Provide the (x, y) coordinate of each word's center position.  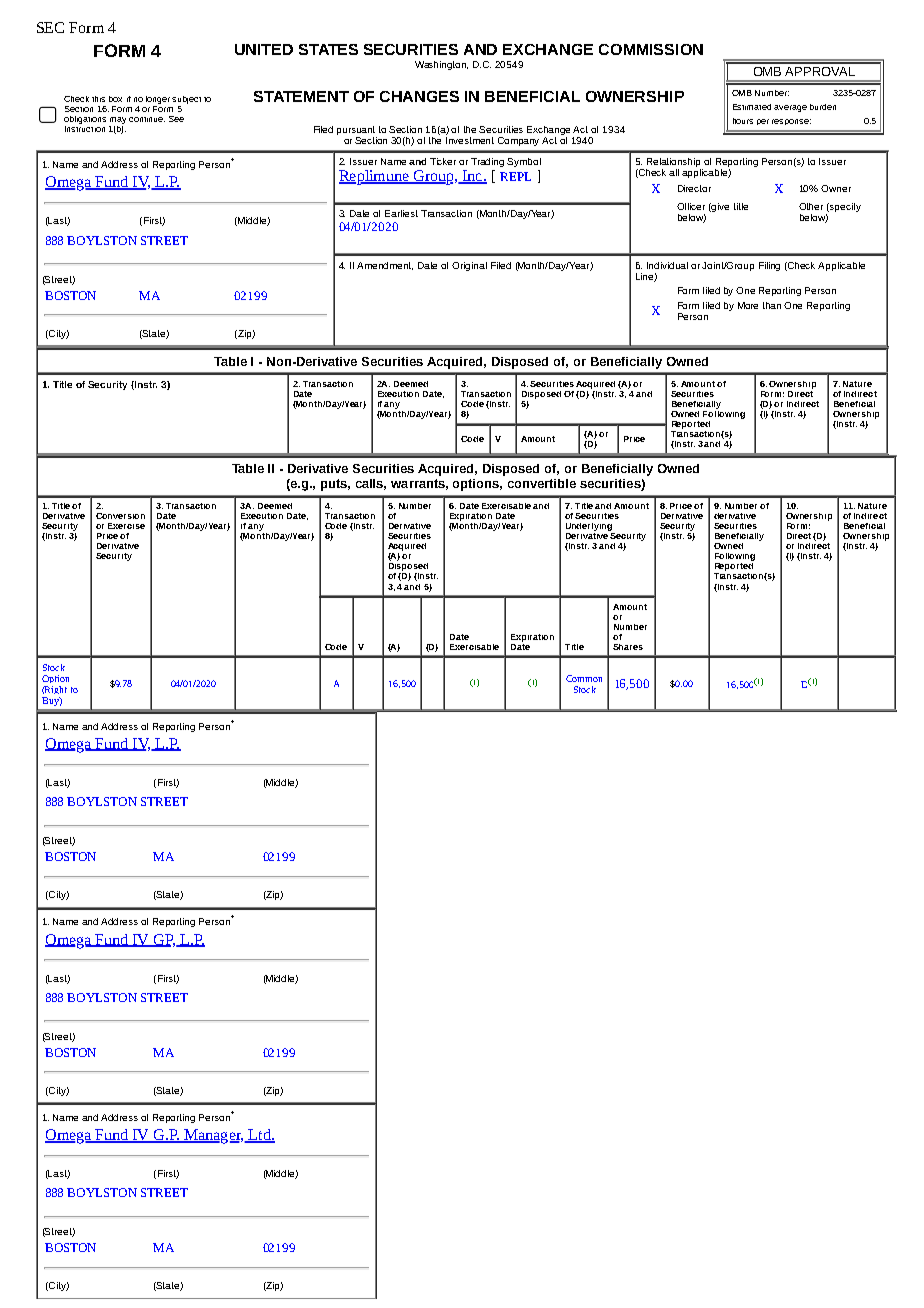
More (748, 305)
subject (186, 100)
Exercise (126, 526)
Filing (769, 266)
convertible (542, 483)
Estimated (752, 107)
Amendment (385, 266)
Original (469, 266)
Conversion (120, 516)
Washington (441, 65)
